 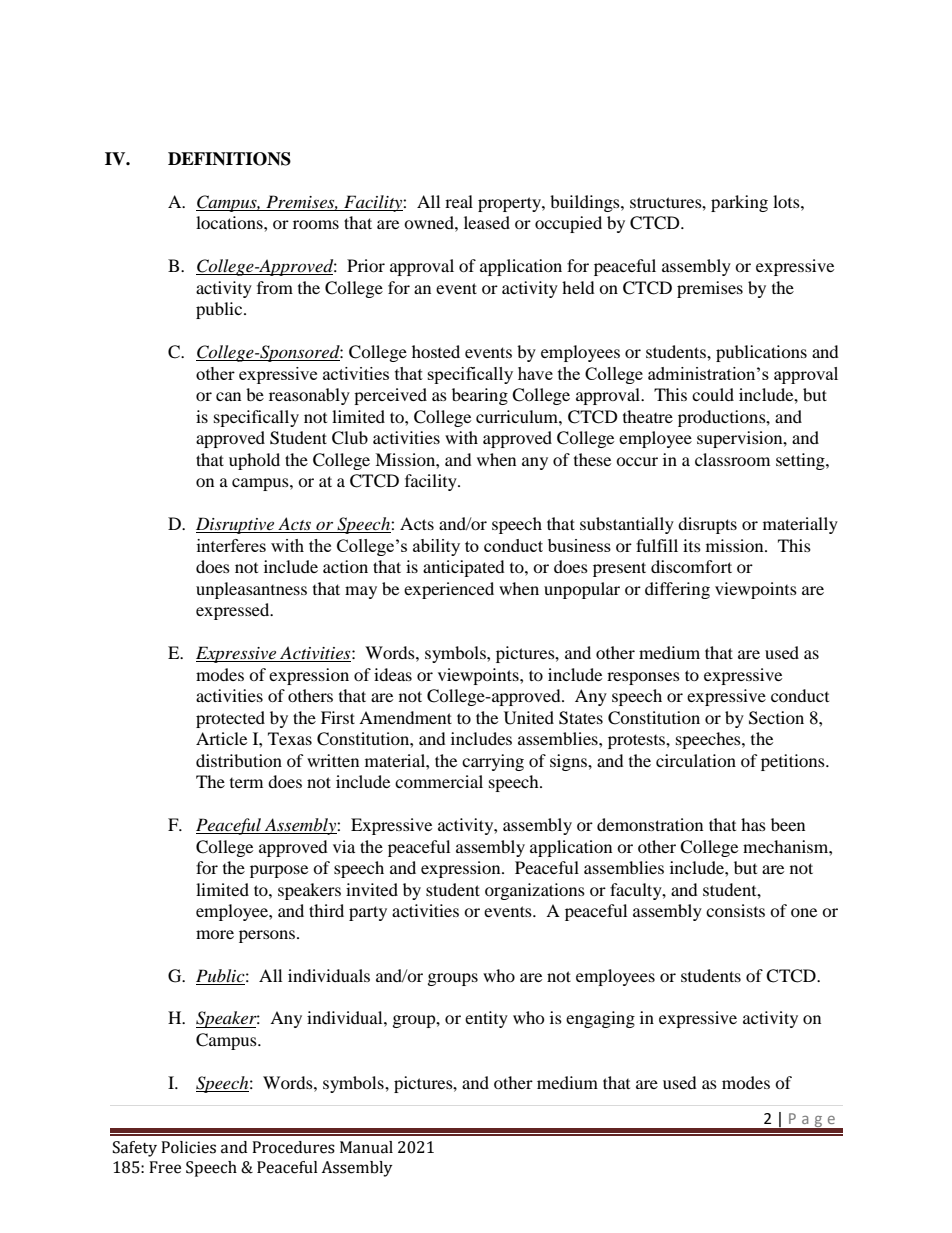 What do you see at coordinates (459, 201) in the document?
I see `real` at bounding box center [459, 201].
